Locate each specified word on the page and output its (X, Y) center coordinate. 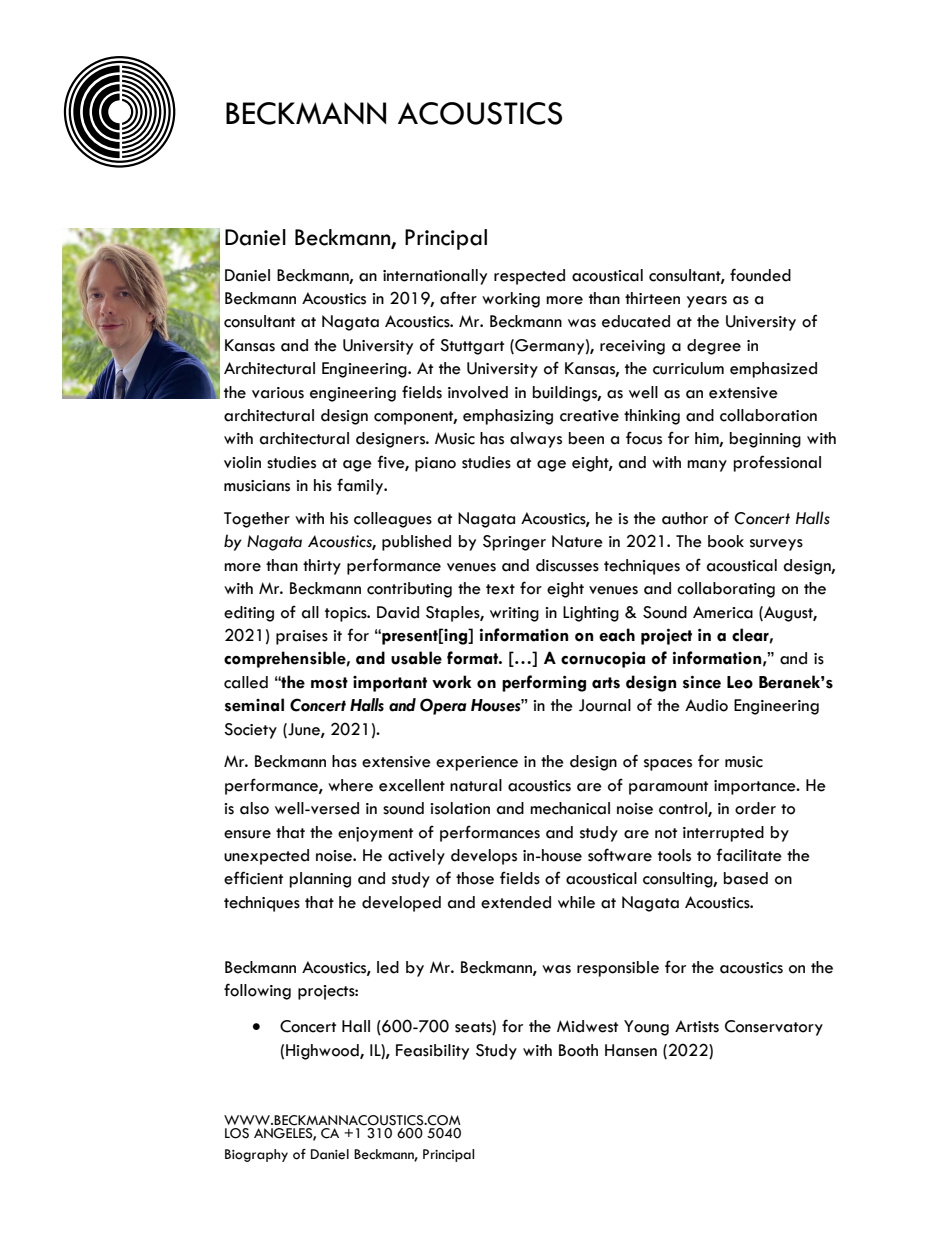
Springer (514, 543)
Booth (578, 1050)
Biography (256, 1155)
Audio (706, 705)
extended (516, 902)
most (329, 683)
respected (529, 277)
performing (544, 683)
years (707, 302)
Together (257, 520)
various (278, 393)
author (685, 518)
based (746, 878)
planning (320, 880)
